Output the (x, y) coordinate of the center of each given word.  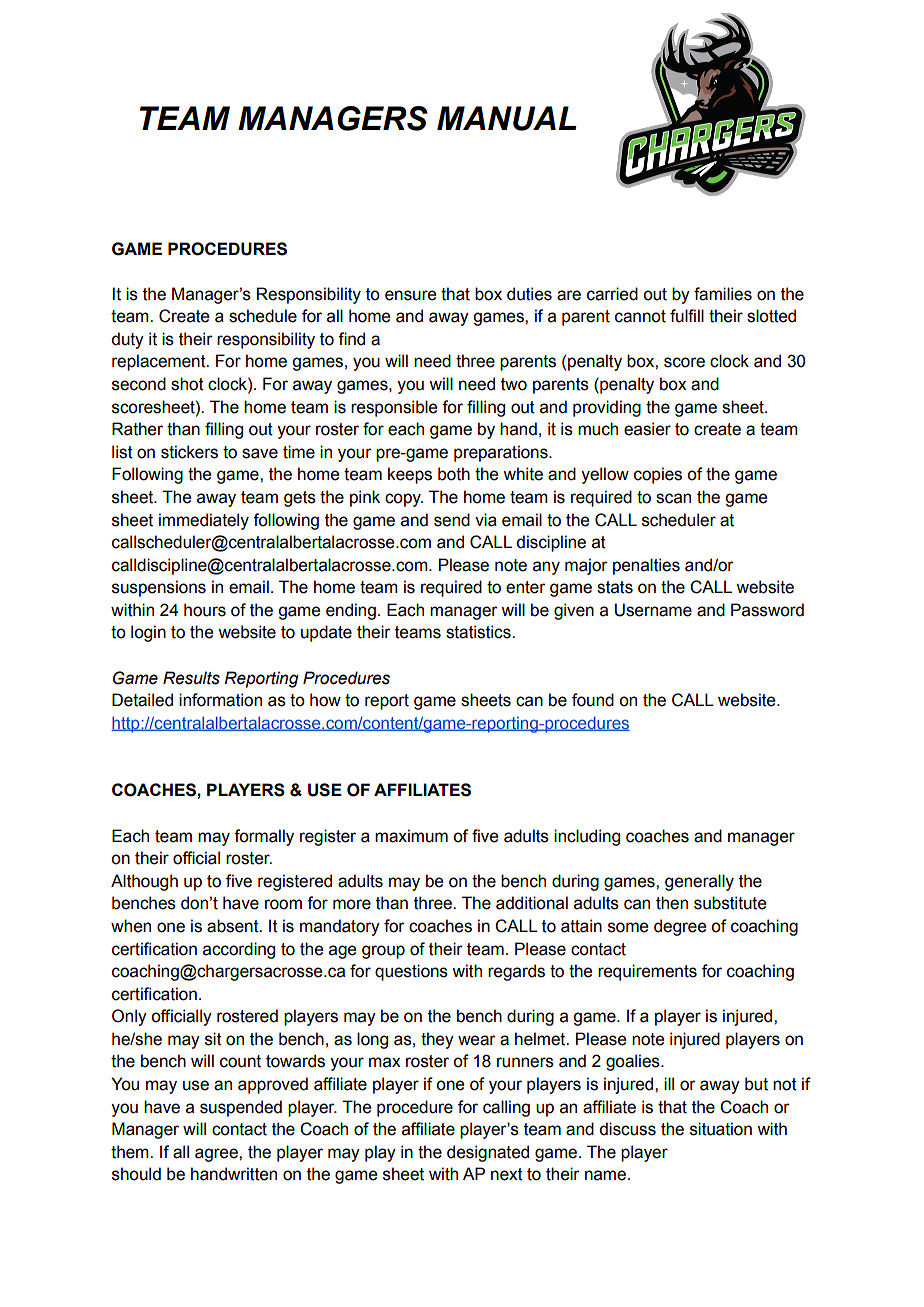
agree (217, 1155)
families (723, 294)
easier (647, 429)
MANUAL (507, 118)
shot (187, 384)
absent (234, 926)
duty (127, 340)
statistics (479, 632)
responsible (394, 408)
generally (699, 882)
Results (191, 678)
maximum (411, 836)
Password (767, 610)
